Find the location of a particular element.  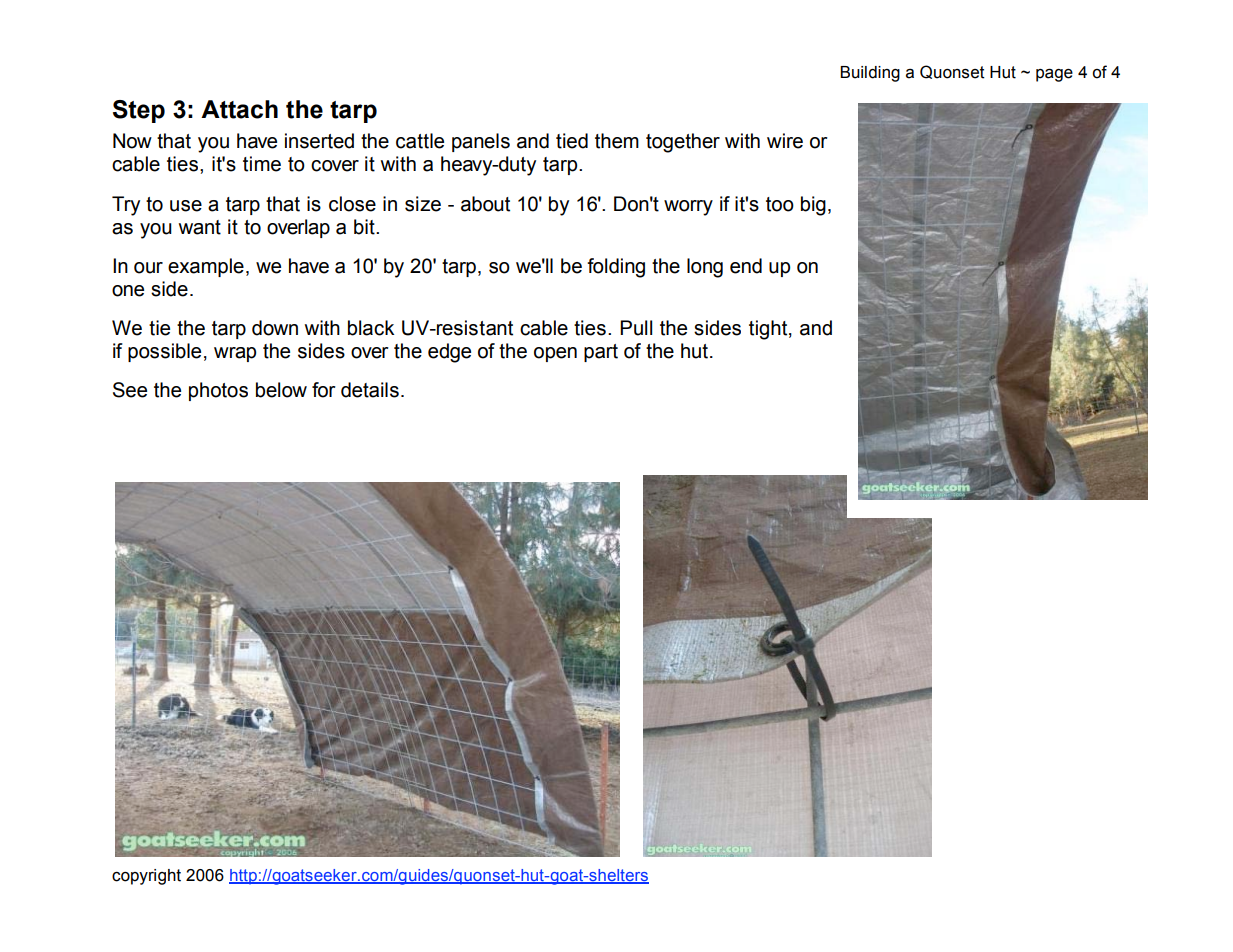

for is located at coordinates (324, 390).
